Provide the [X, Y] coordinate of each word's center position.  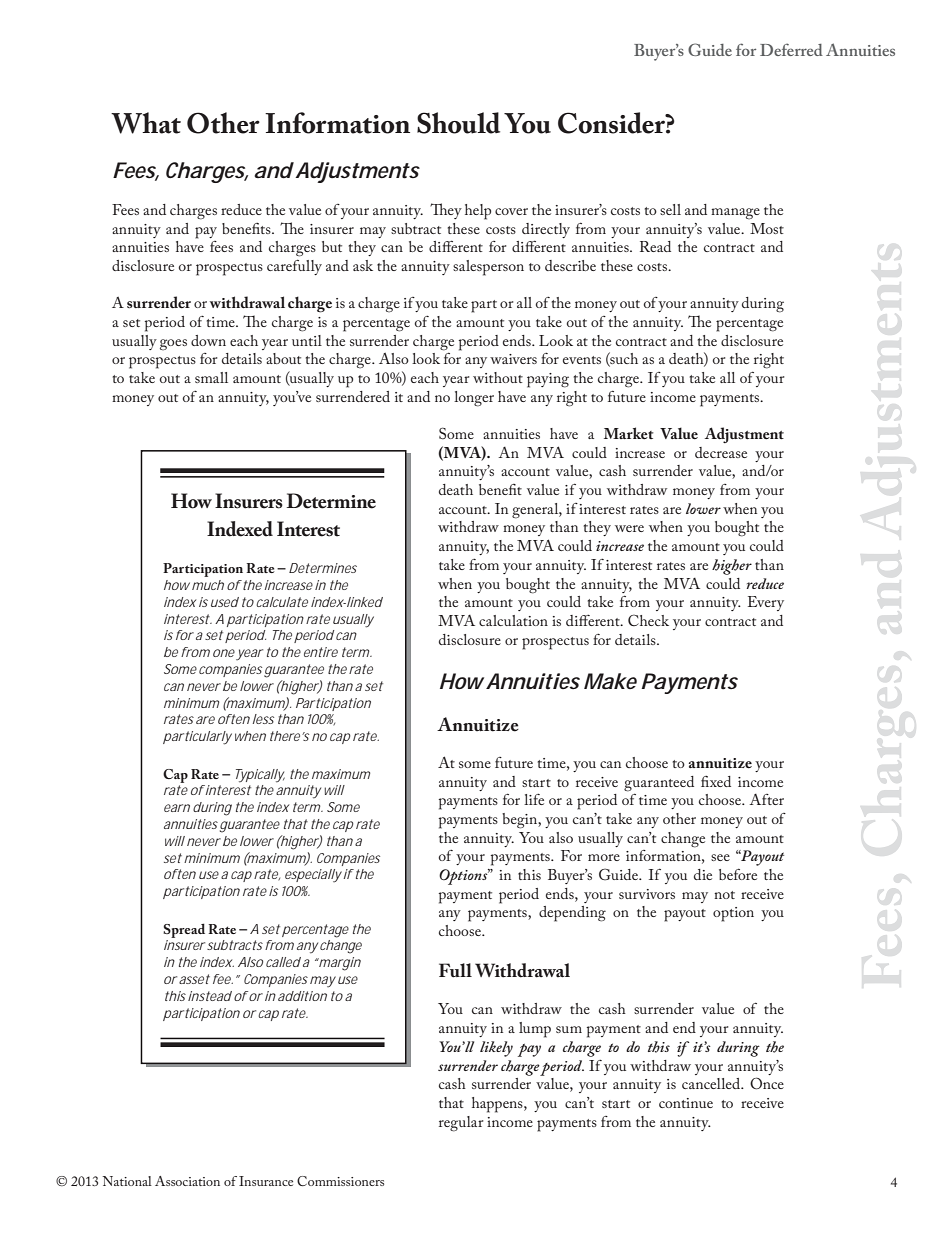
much [208, 585]
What [146, 123]
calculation [513, 620]
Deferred [791, 49]
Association [187, 1181]
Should [458, 123]
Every [766, 603]
